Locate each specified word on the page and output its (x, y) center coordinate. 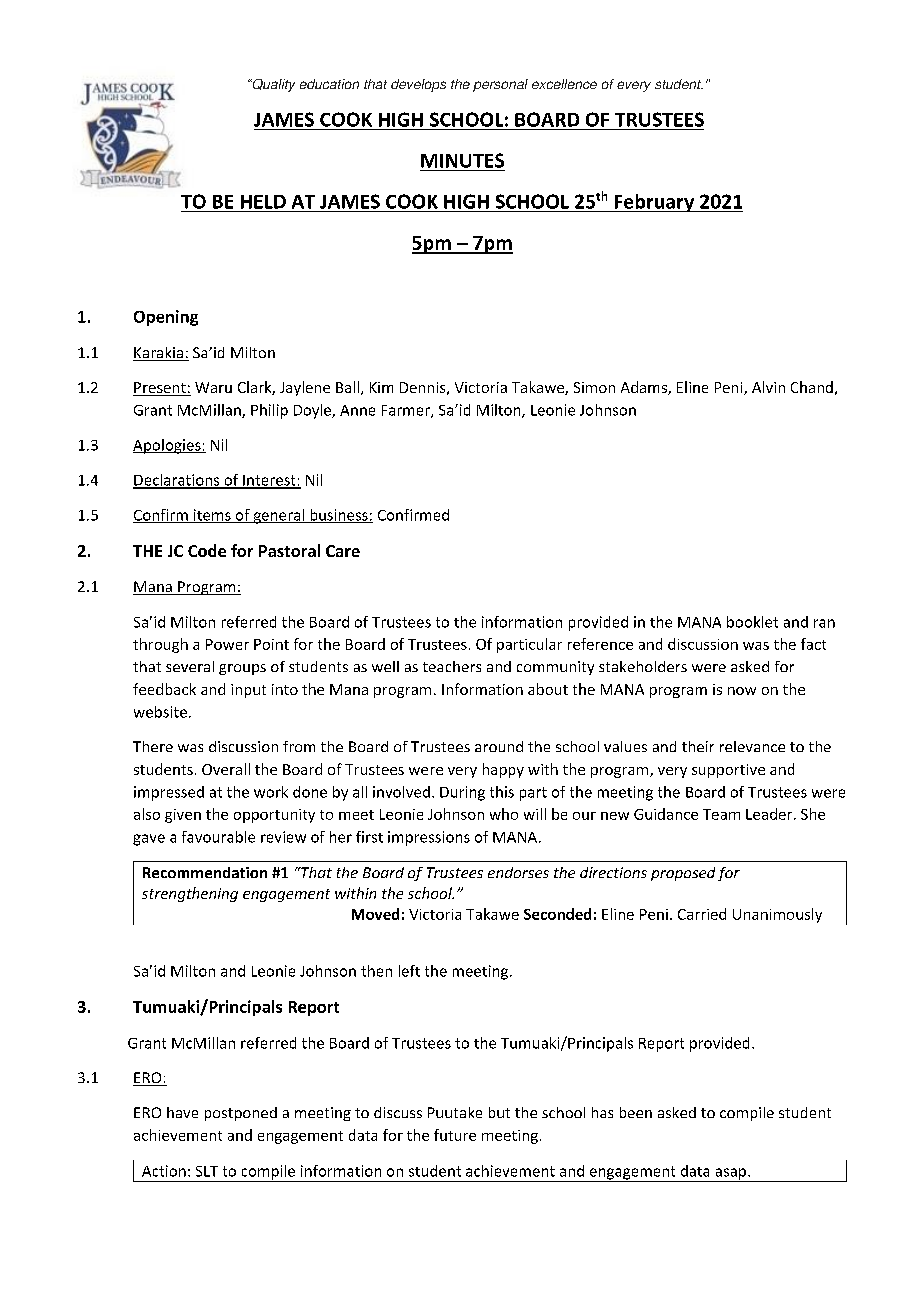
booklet (752, 622)
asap (731, 1175)
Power (227, 644)
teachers (452, 666)
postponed (241, 1114)
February (654, 203)
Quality (272, 85)
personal (500, 85)
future (455, 1135)
